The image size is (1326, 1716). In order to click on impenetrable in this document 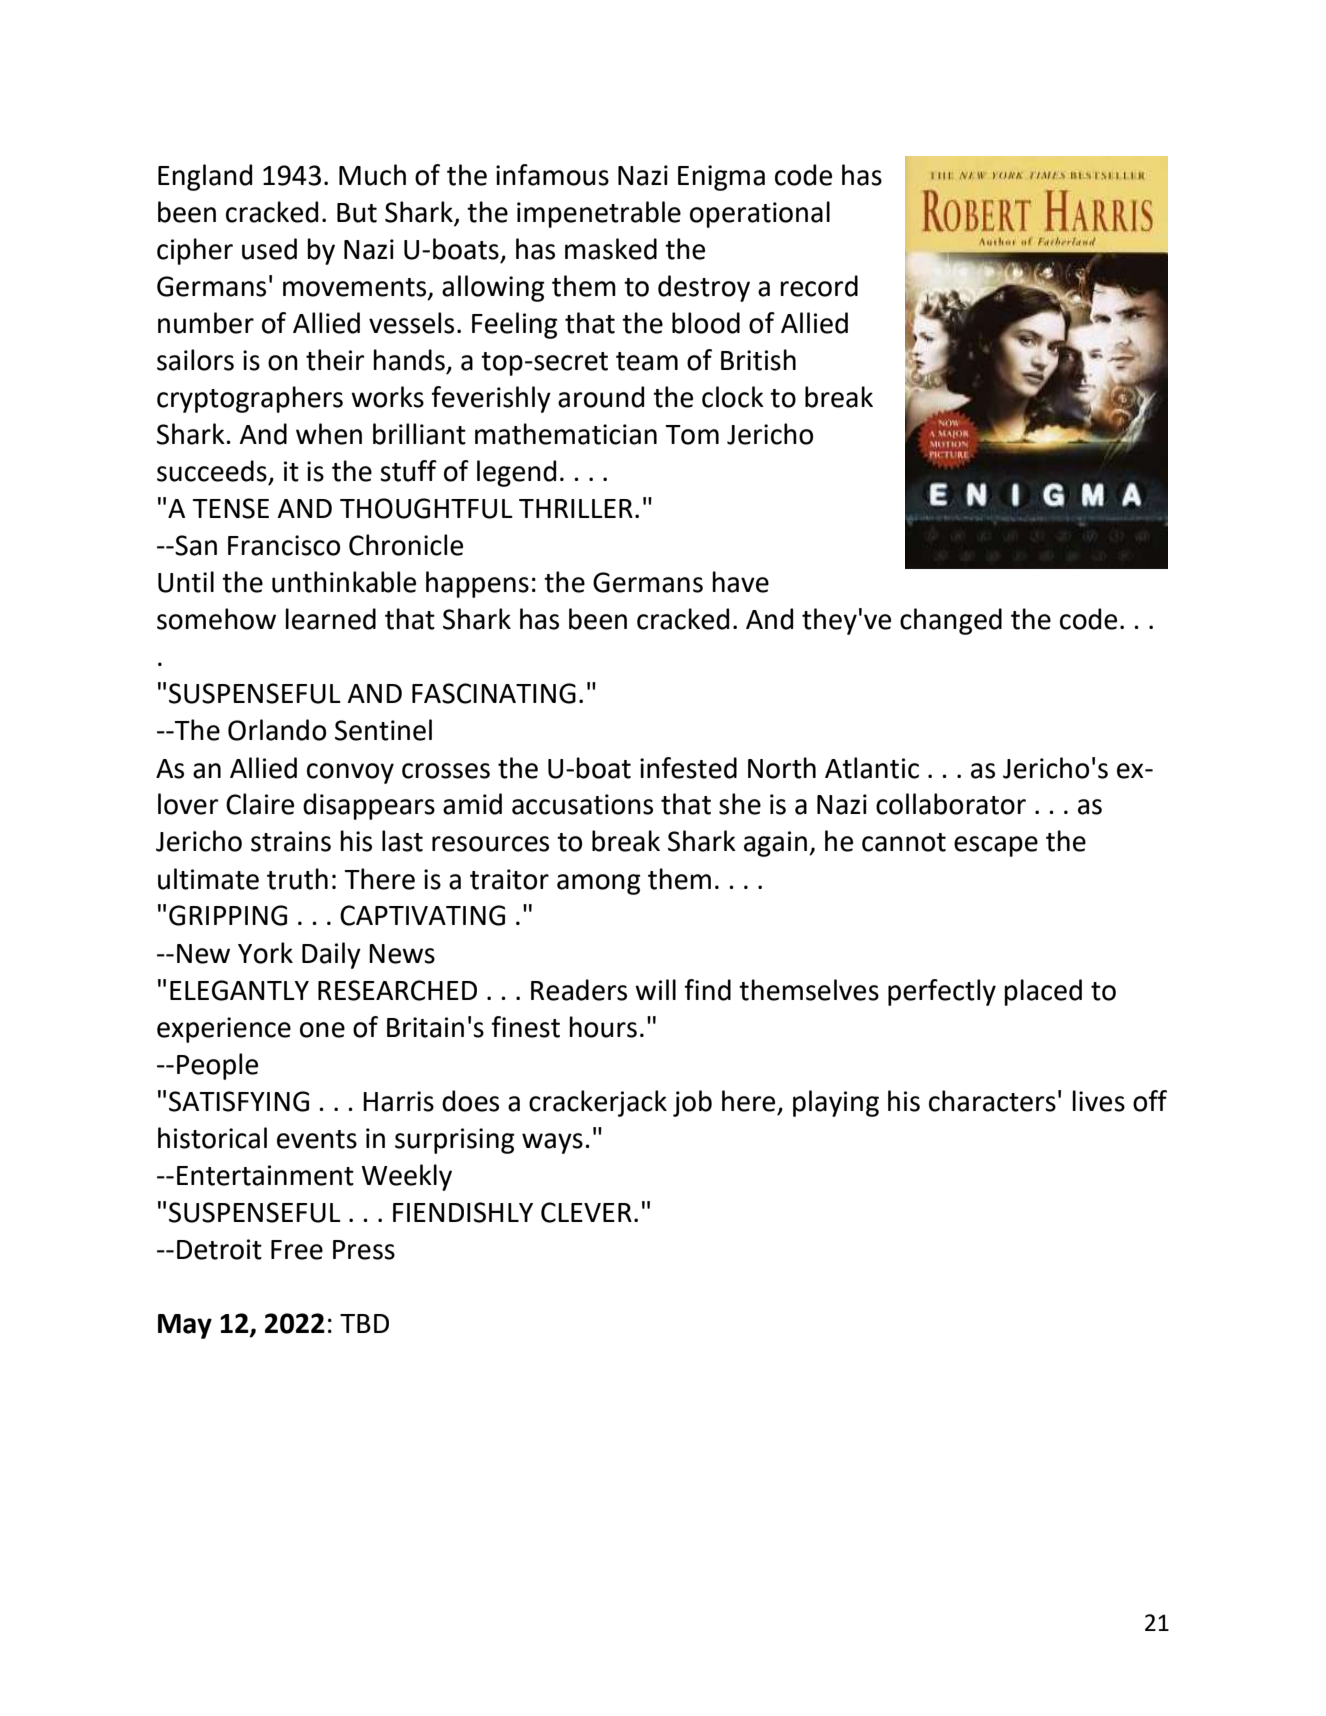, I will do `click(599, 214)`.
